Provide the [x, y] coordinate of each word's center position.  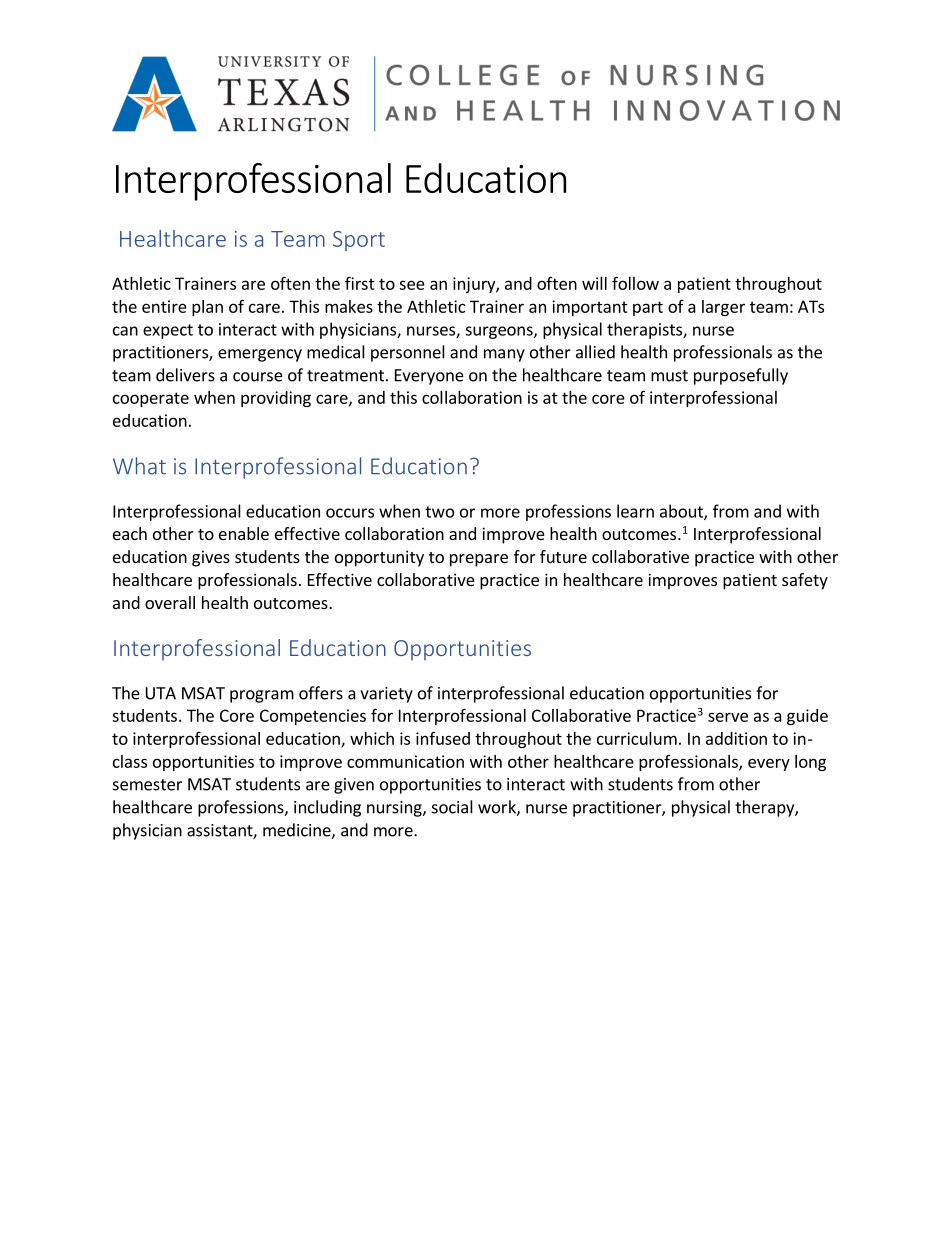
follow [635, 283]
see [412, 285]
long [810, 763]
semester [147, 785]
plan [207, 308]
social [452, 807]
